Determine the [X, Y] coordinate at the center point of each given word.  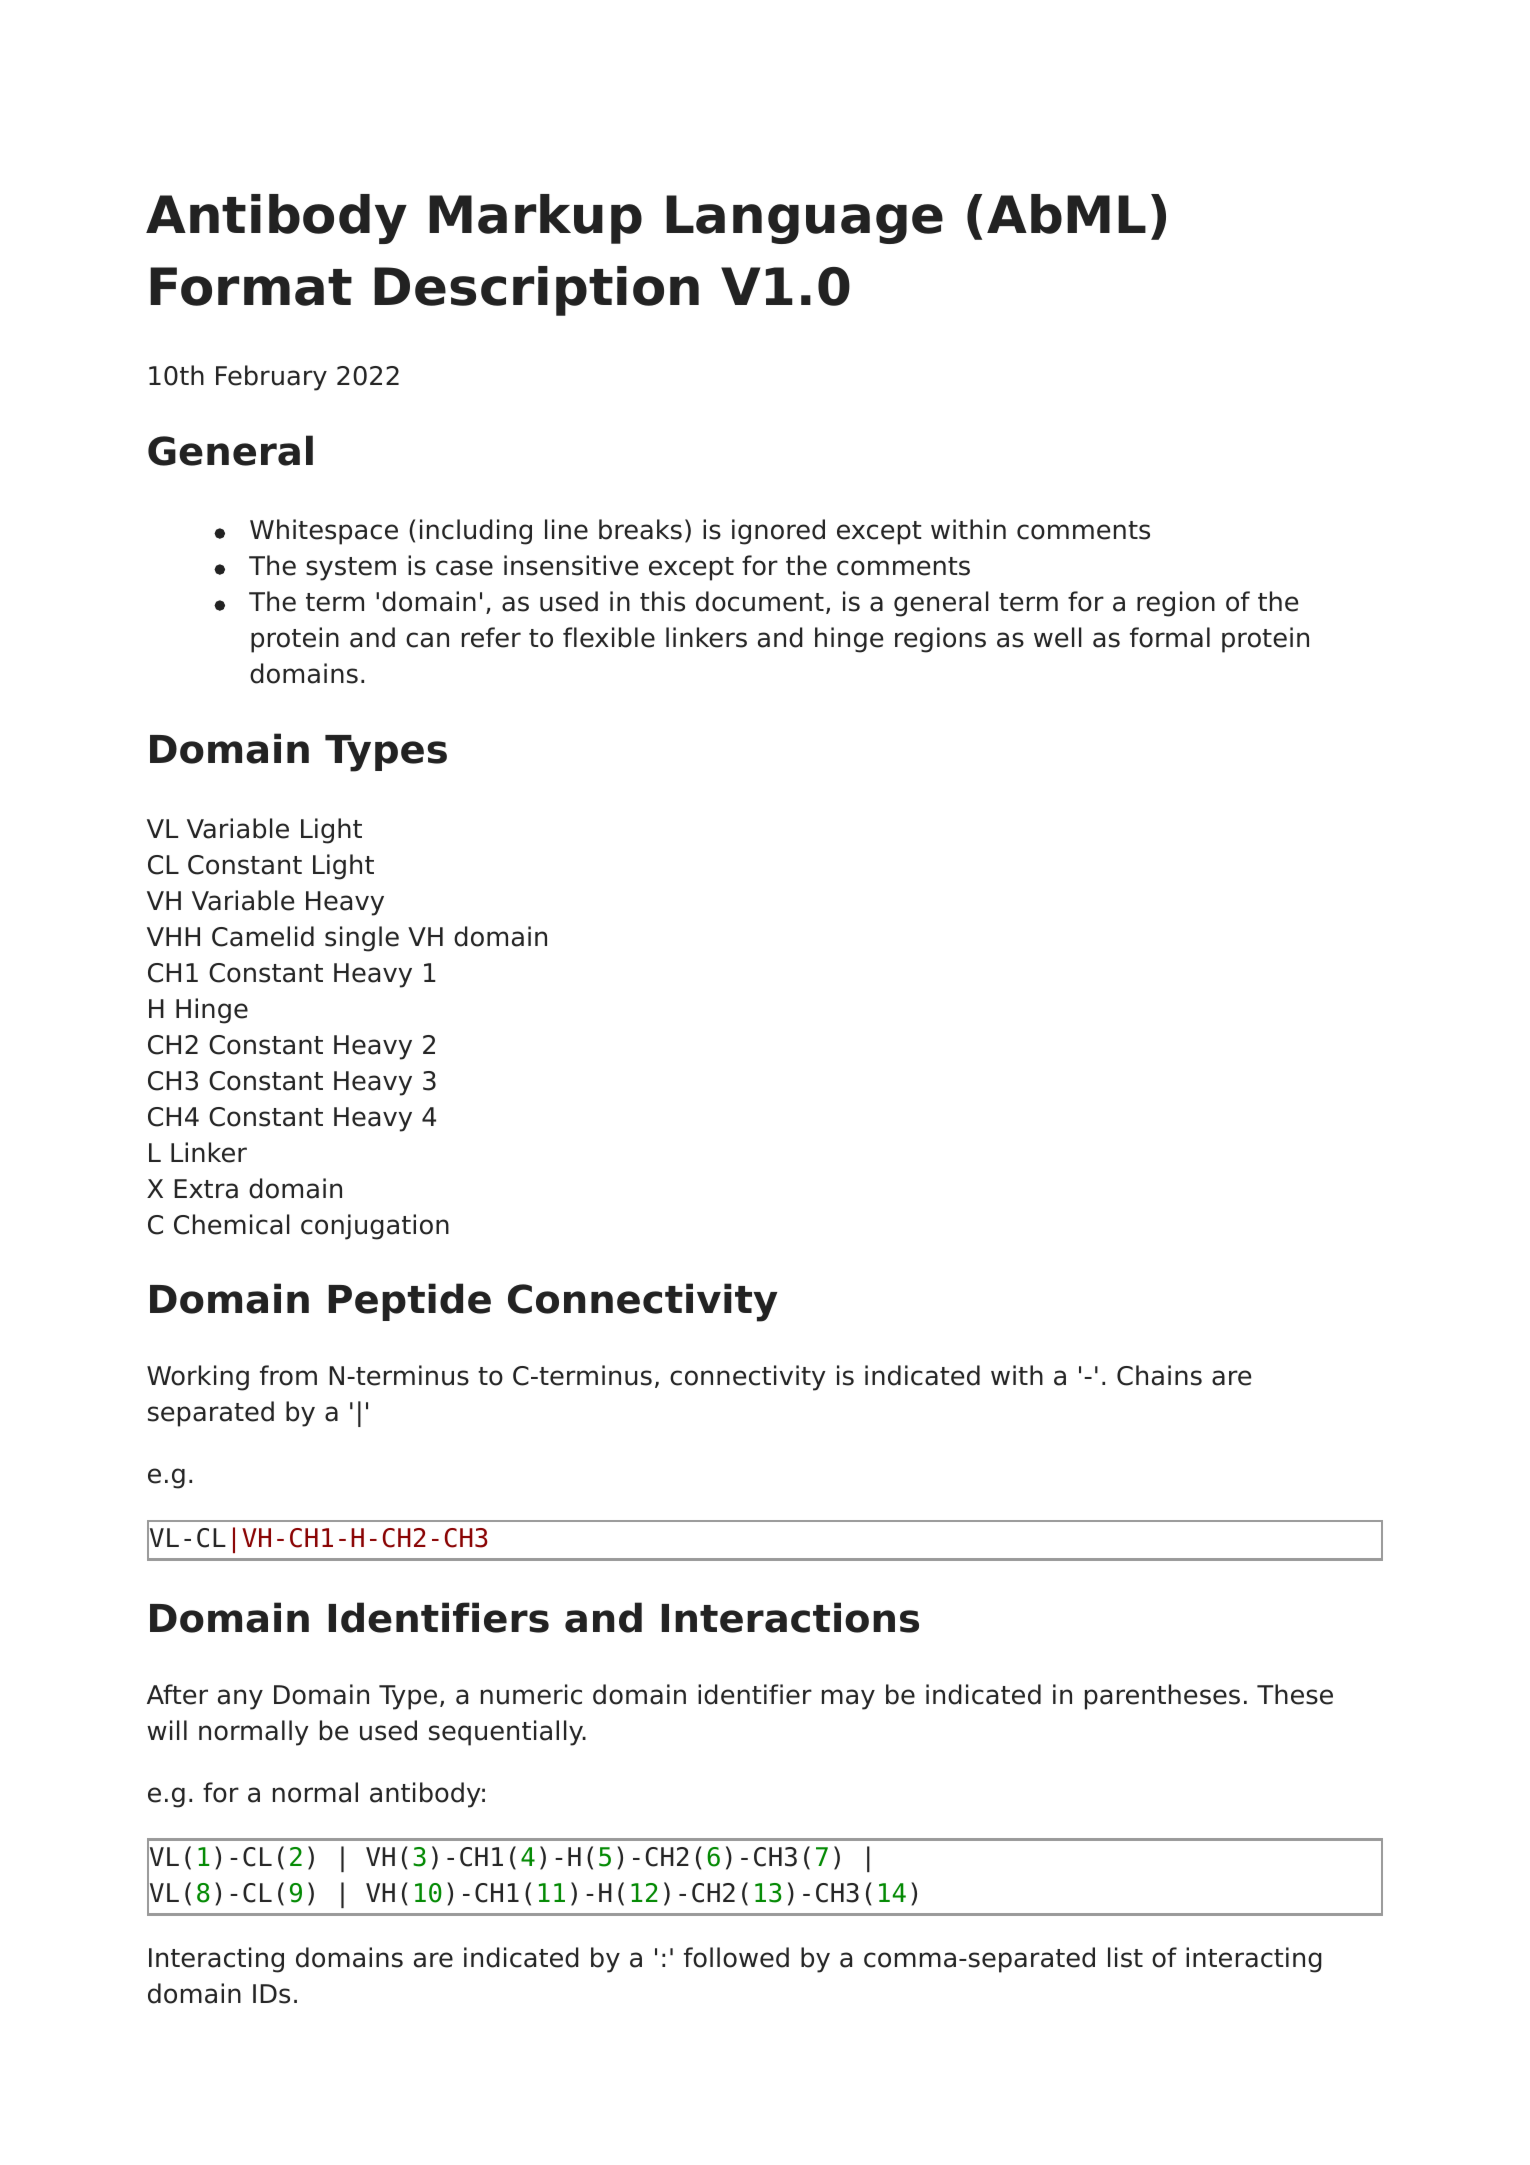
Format [251, 286]
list [1125, 1957]
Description [536, 291]
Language [804, 219]
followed [736, 1957]
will [167, 1730]
